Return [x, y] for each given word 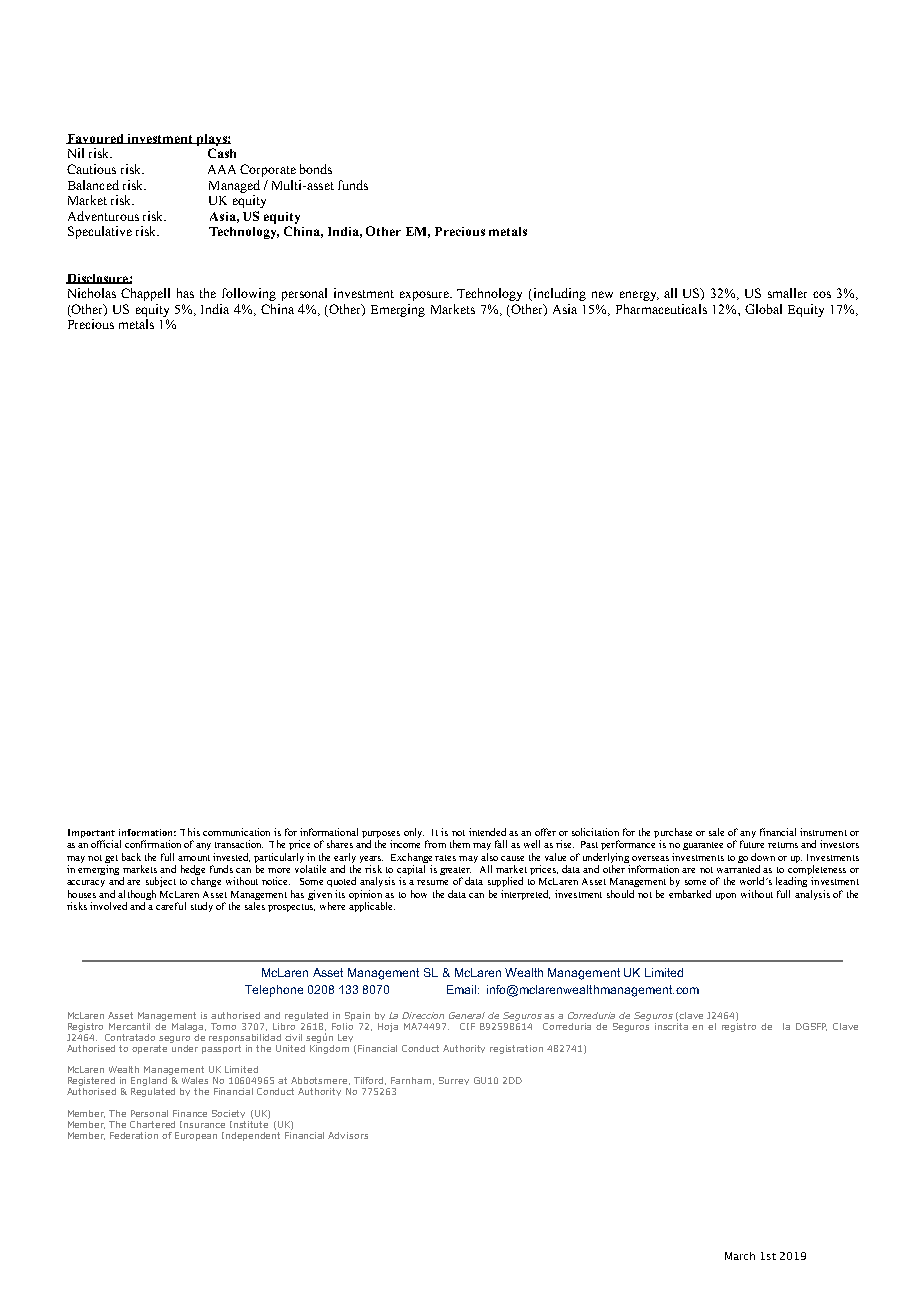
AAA [222, 169]
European [196, 1136]
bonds [316, 169]
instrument [823, 832]
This [190, 832]
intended [487, 832]
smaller [787, 293]
